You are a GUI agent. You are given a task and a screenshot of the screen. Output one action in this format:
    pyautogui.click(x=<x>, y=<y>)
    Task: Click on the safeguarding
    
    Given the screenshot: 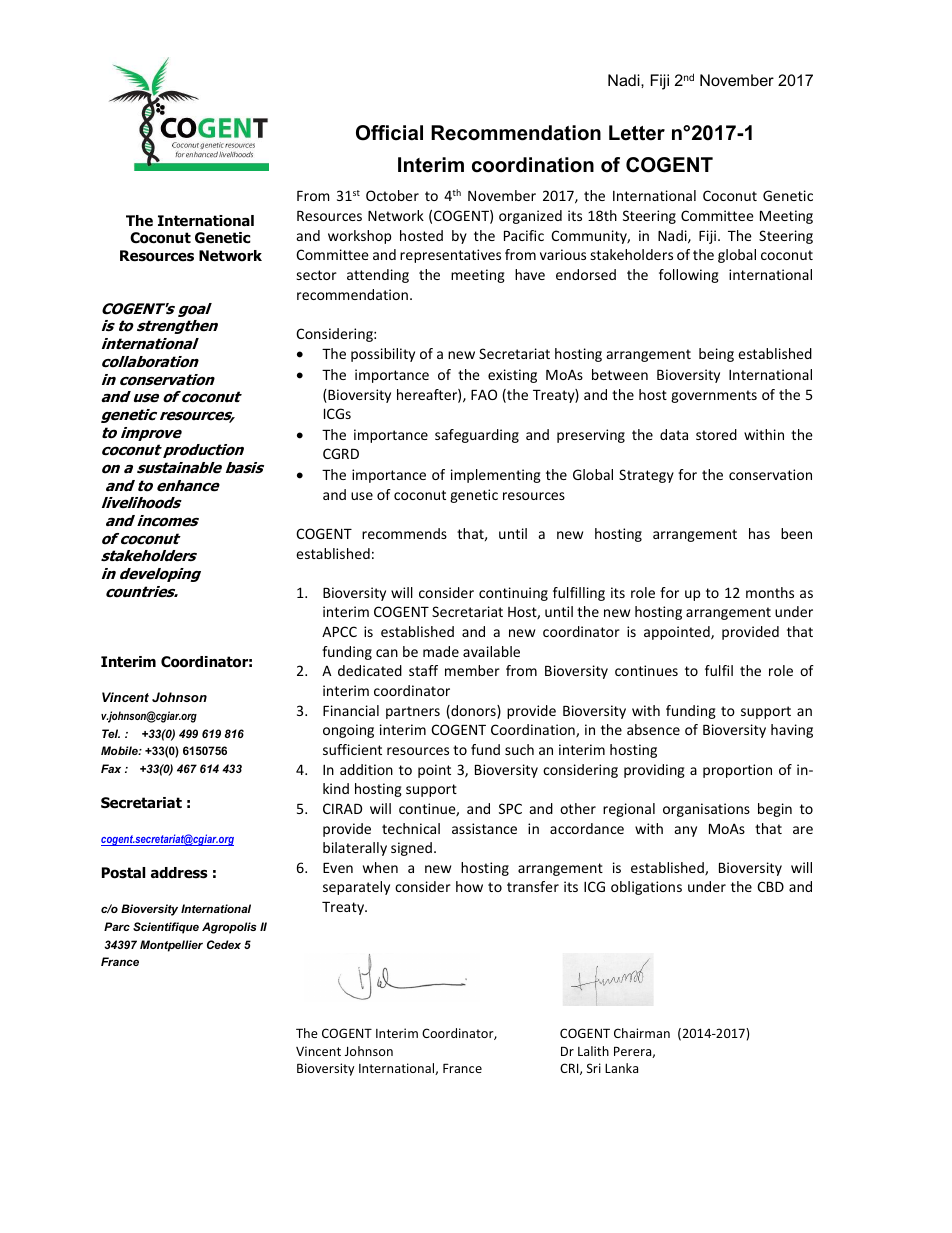 What is the action you would take?
    pyautogui.click(x=477, y=436)
